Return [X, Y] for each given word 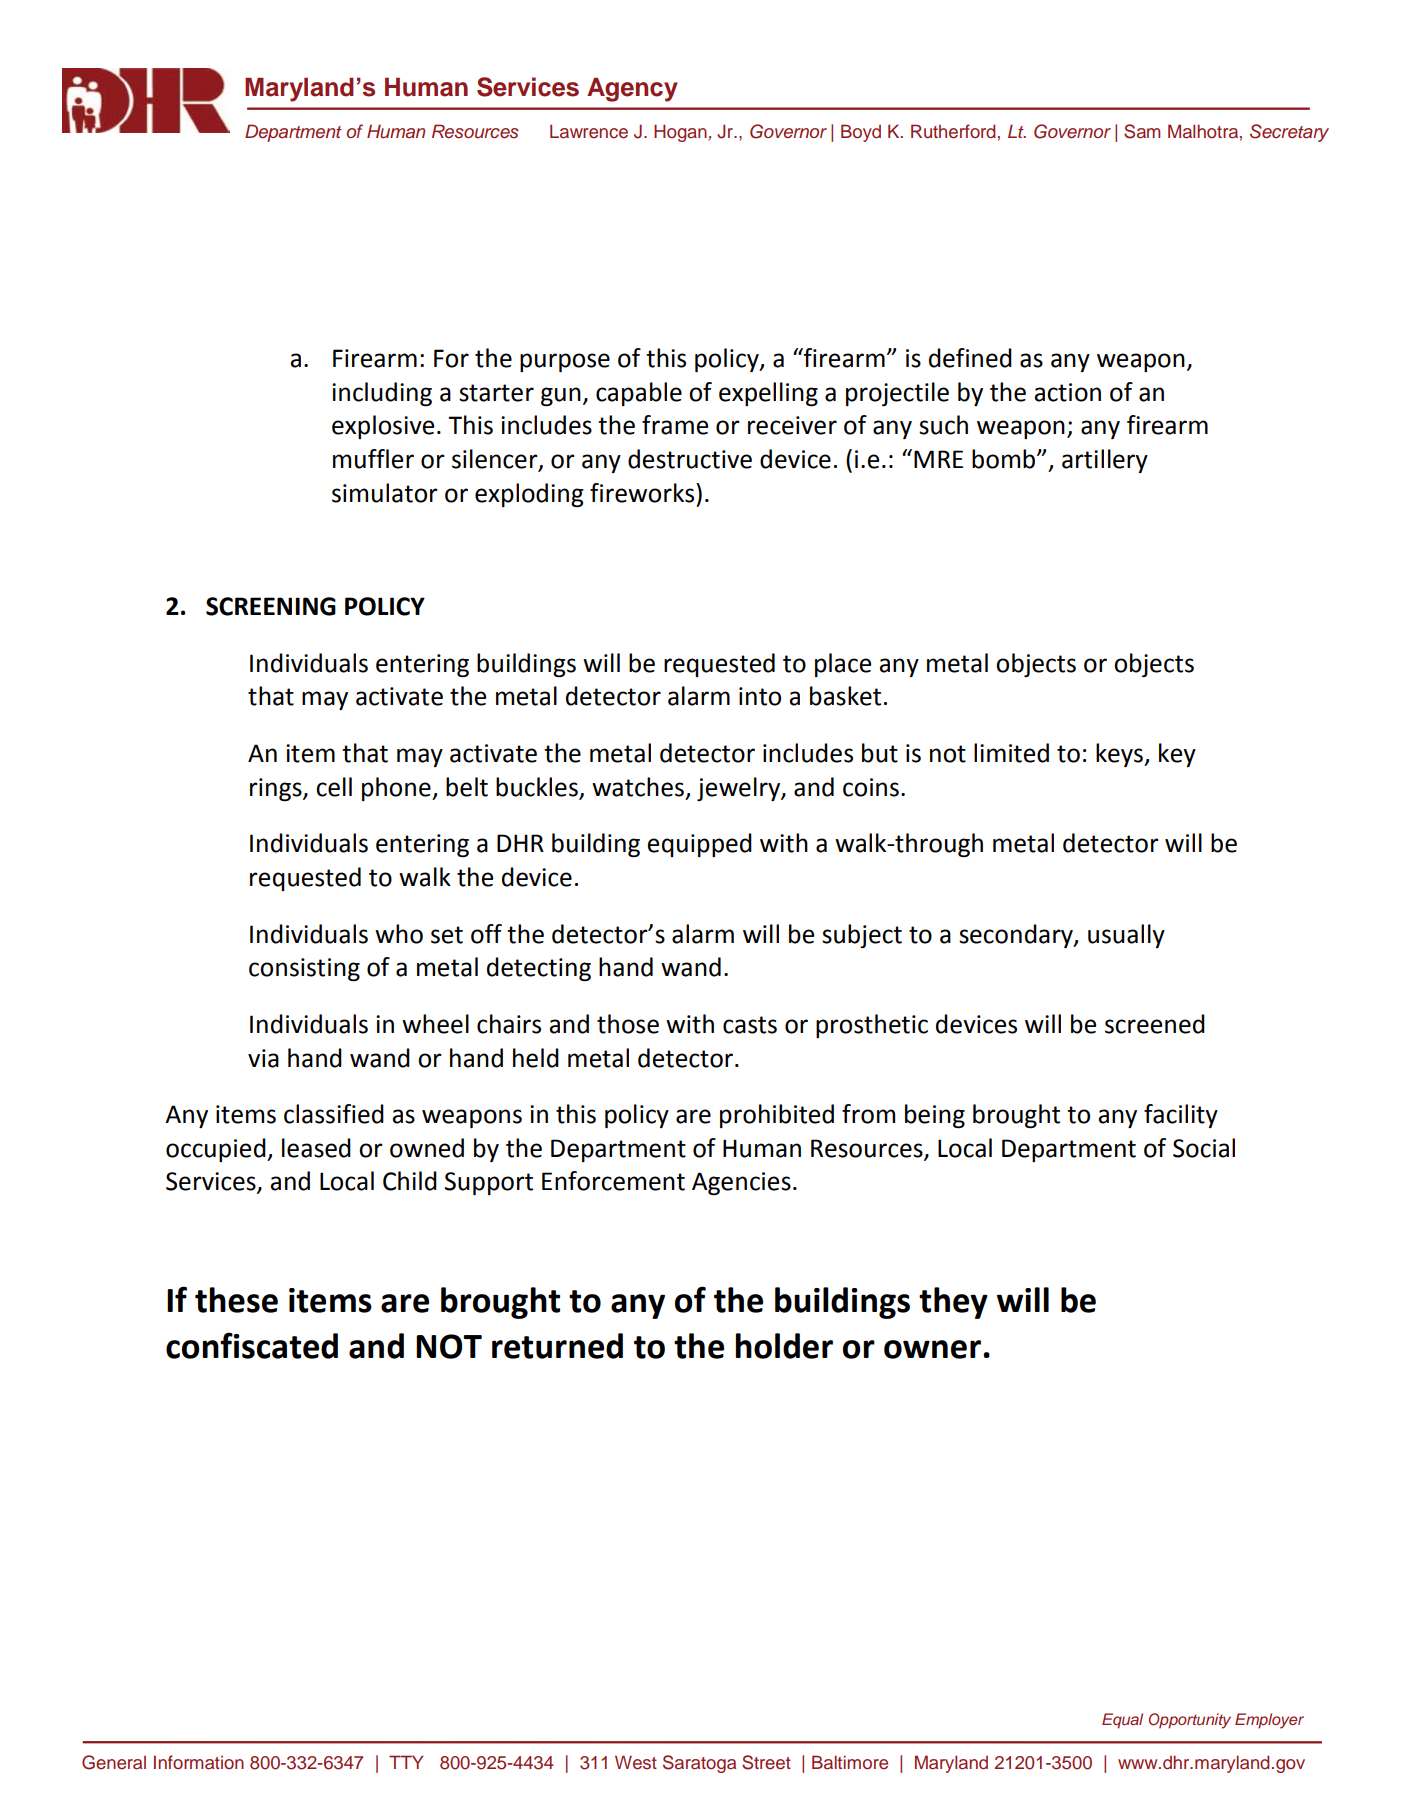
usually [1126, 936]
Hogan [681, 133]
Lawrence [589, 131]
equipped [699, 845]
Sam [1142, 131]
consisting [304, 970]
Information [199, 1762]
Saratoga [699, 1764]
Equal [1122, 1721]
